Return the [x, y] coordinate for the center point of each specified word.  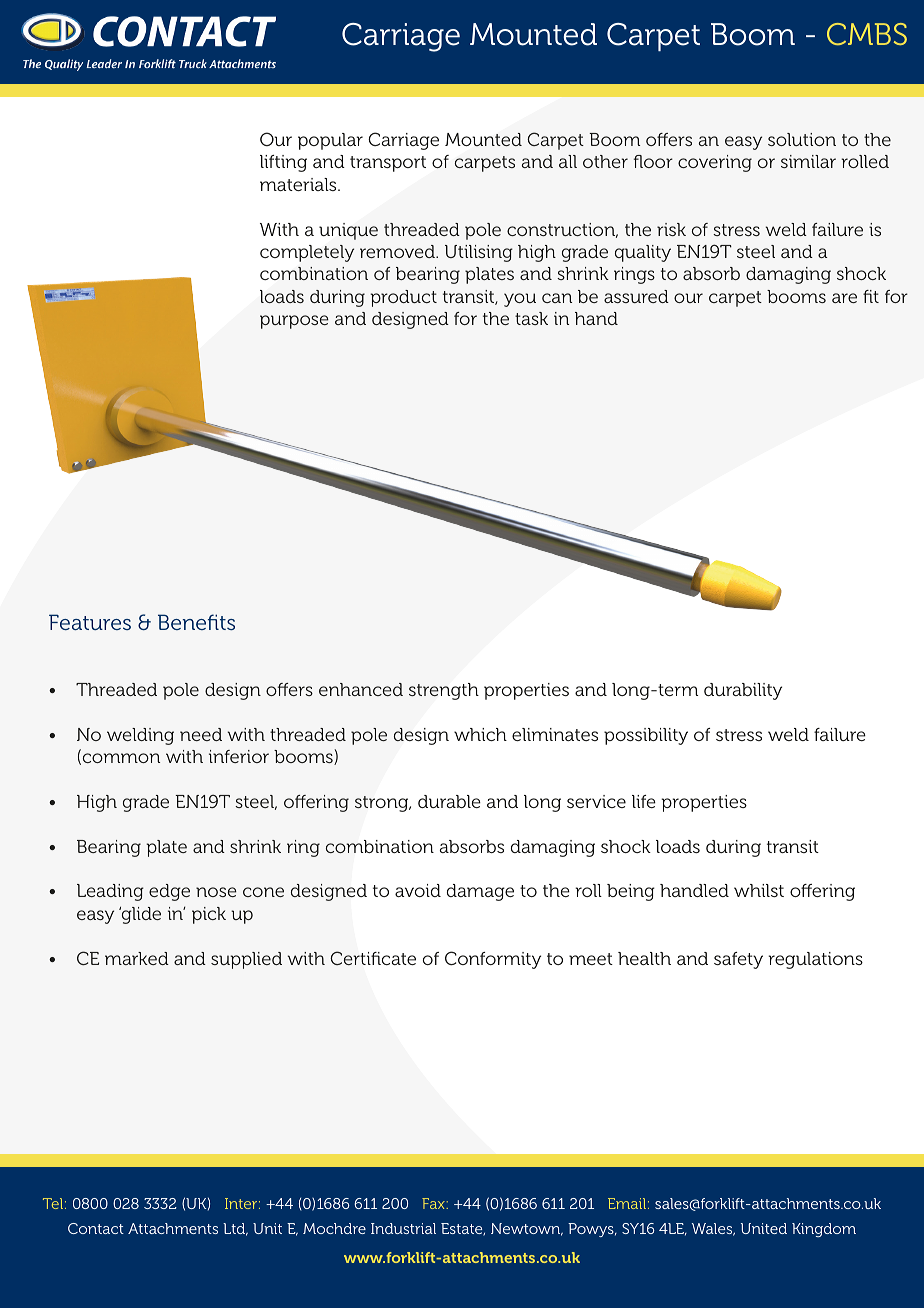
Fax [434, 1203]
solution [802, 139]
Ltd [235, 1229]
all [568, 161]
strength [444, 691]
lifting [283, 163]
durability [743, 691]
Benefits [196, 622]
